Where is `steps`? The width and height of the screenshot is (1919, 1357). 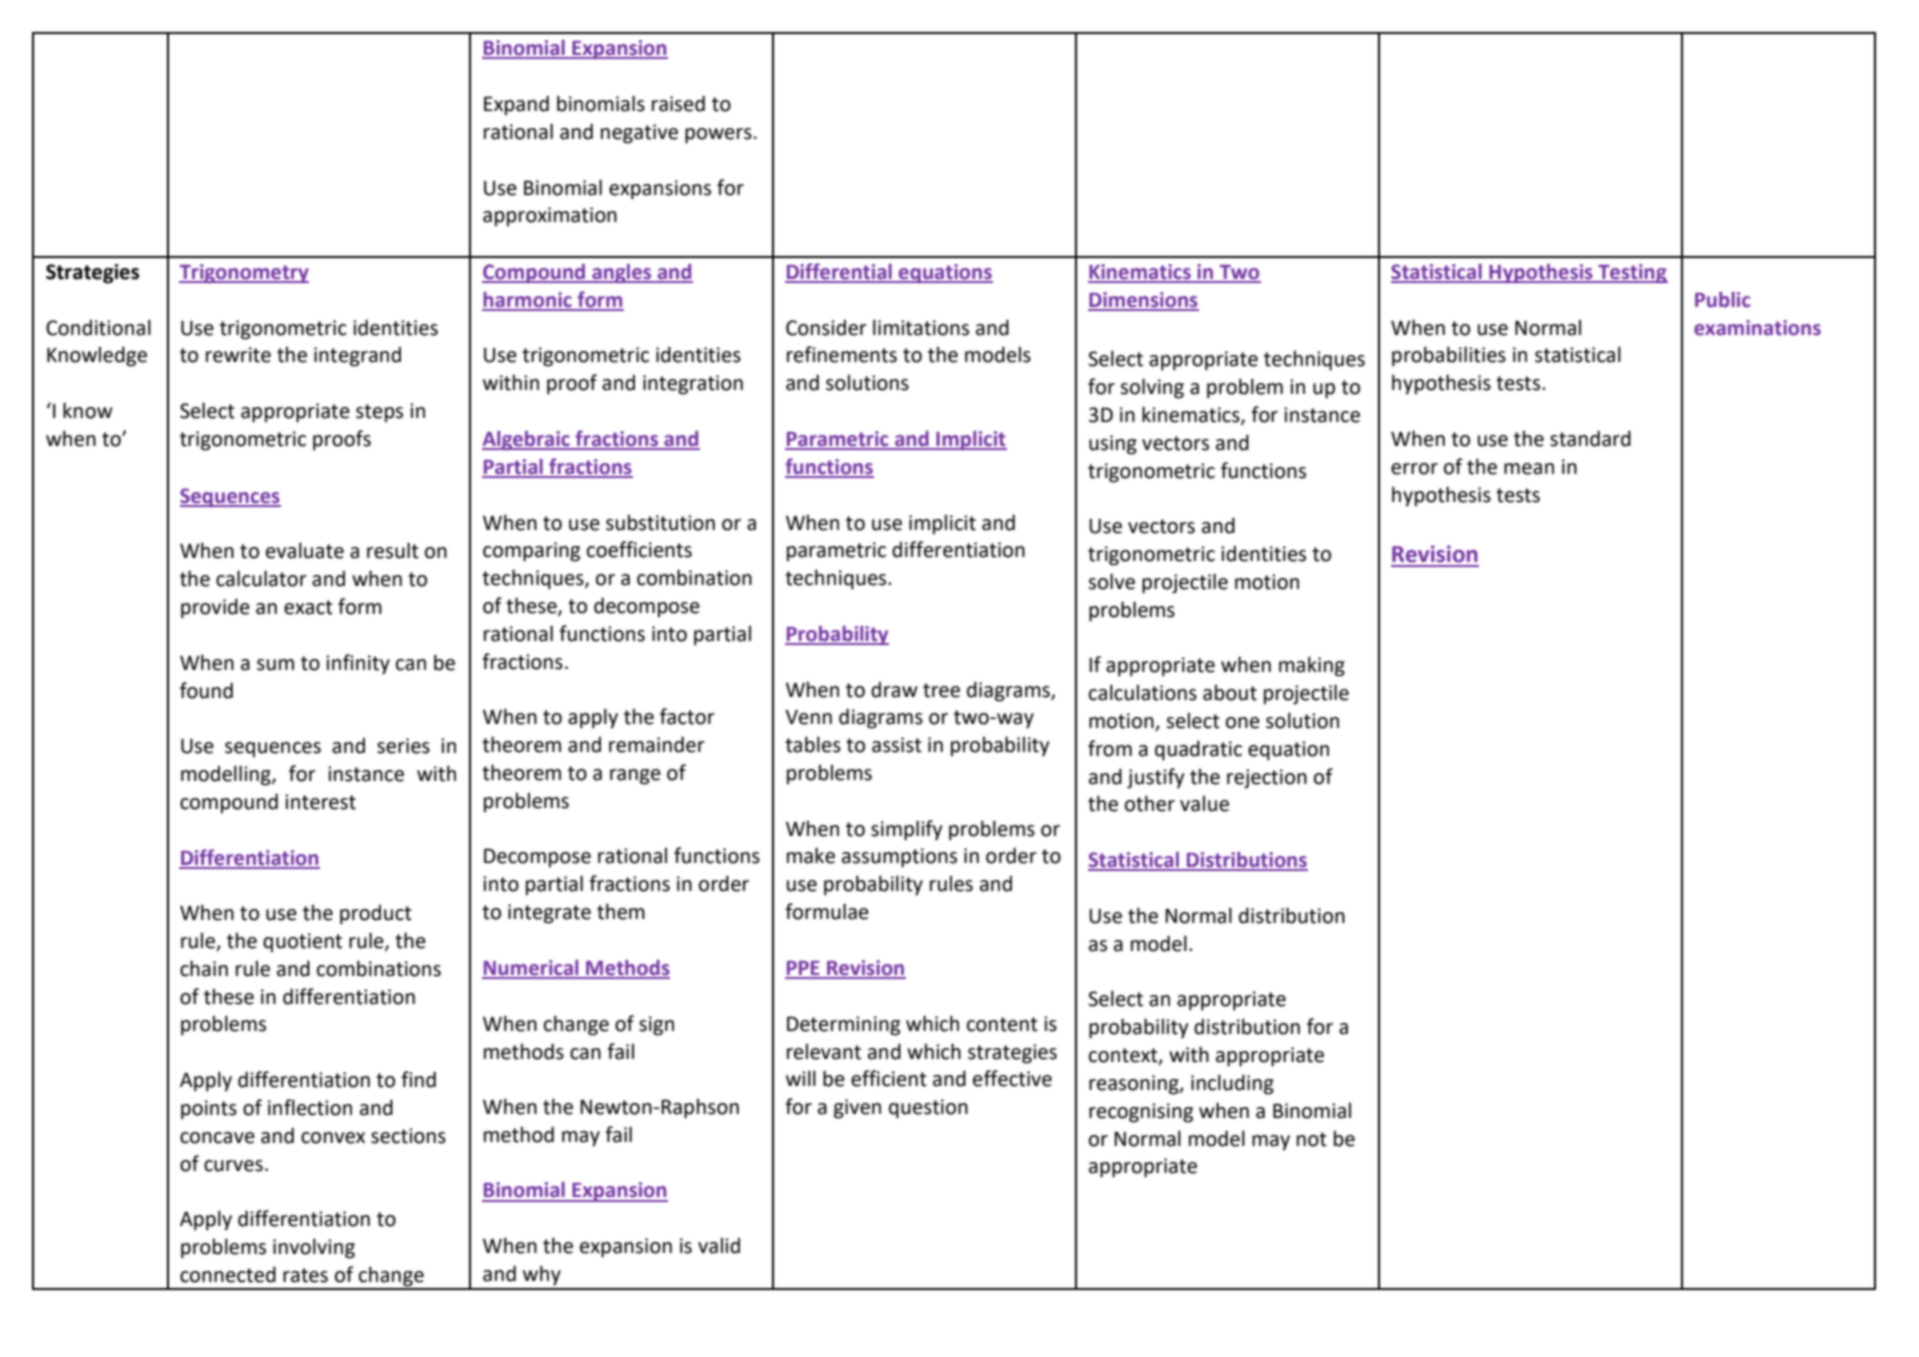
steps is located at coordinates (379, 413).
